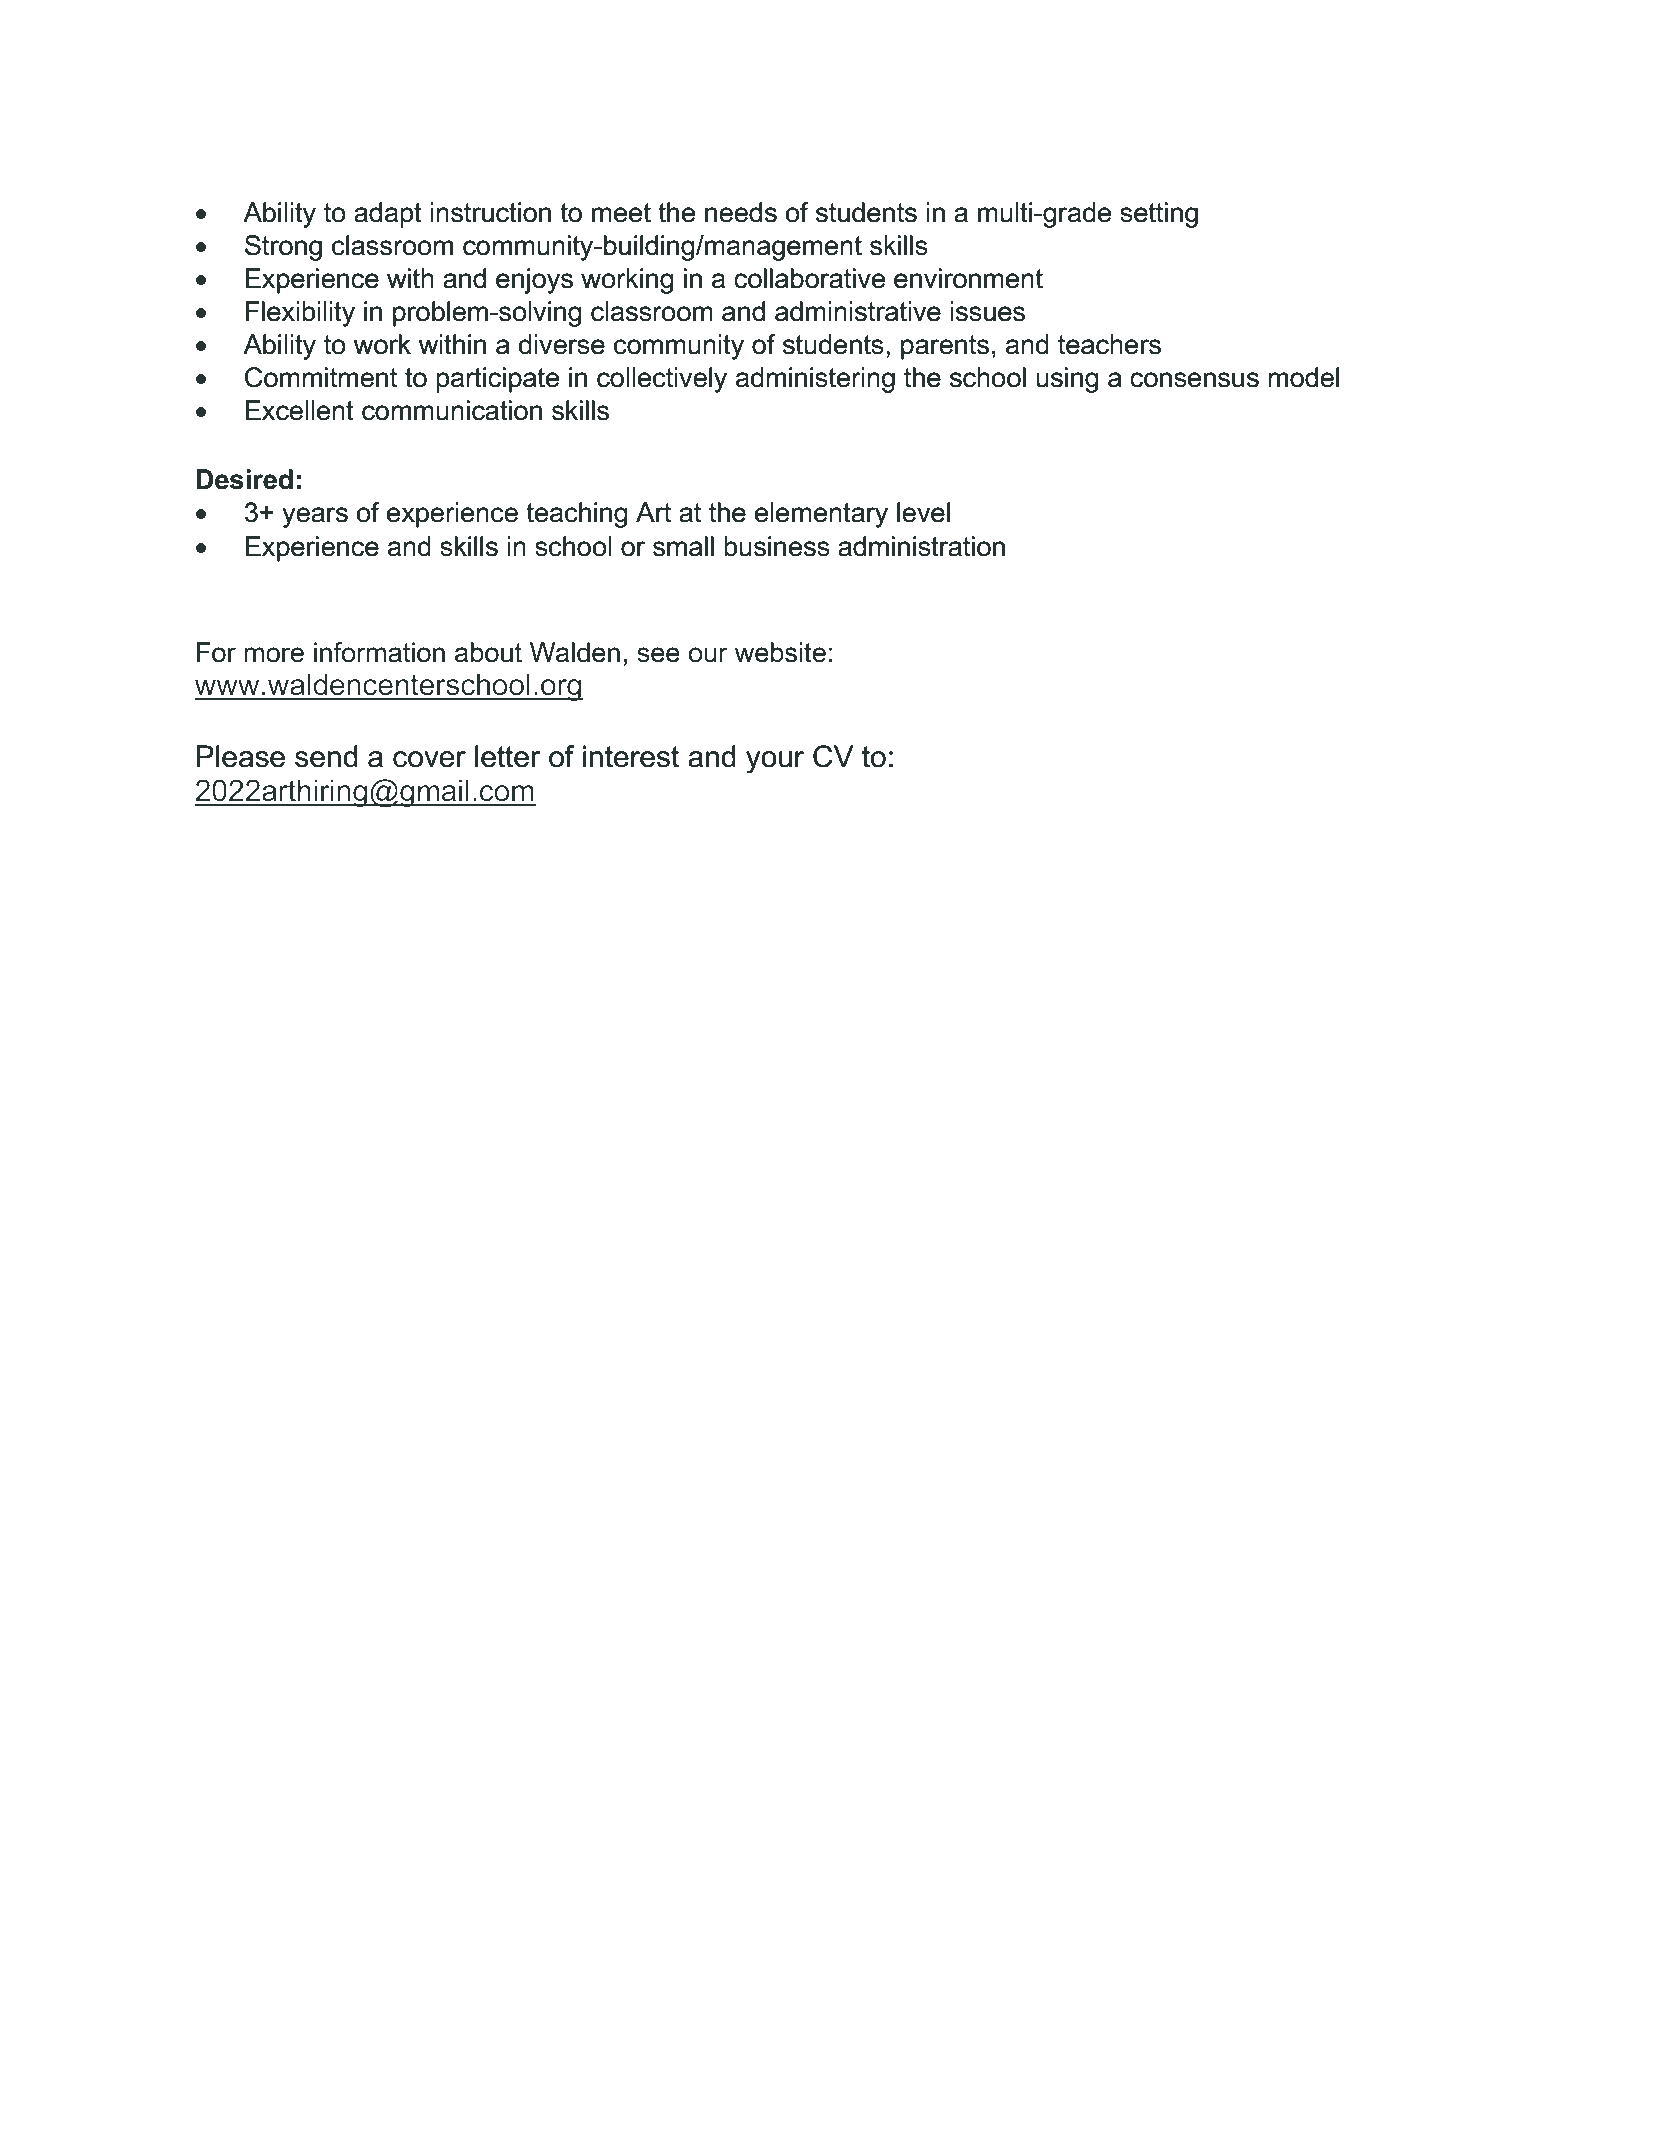  I want to click on send, so click(326, 756).
